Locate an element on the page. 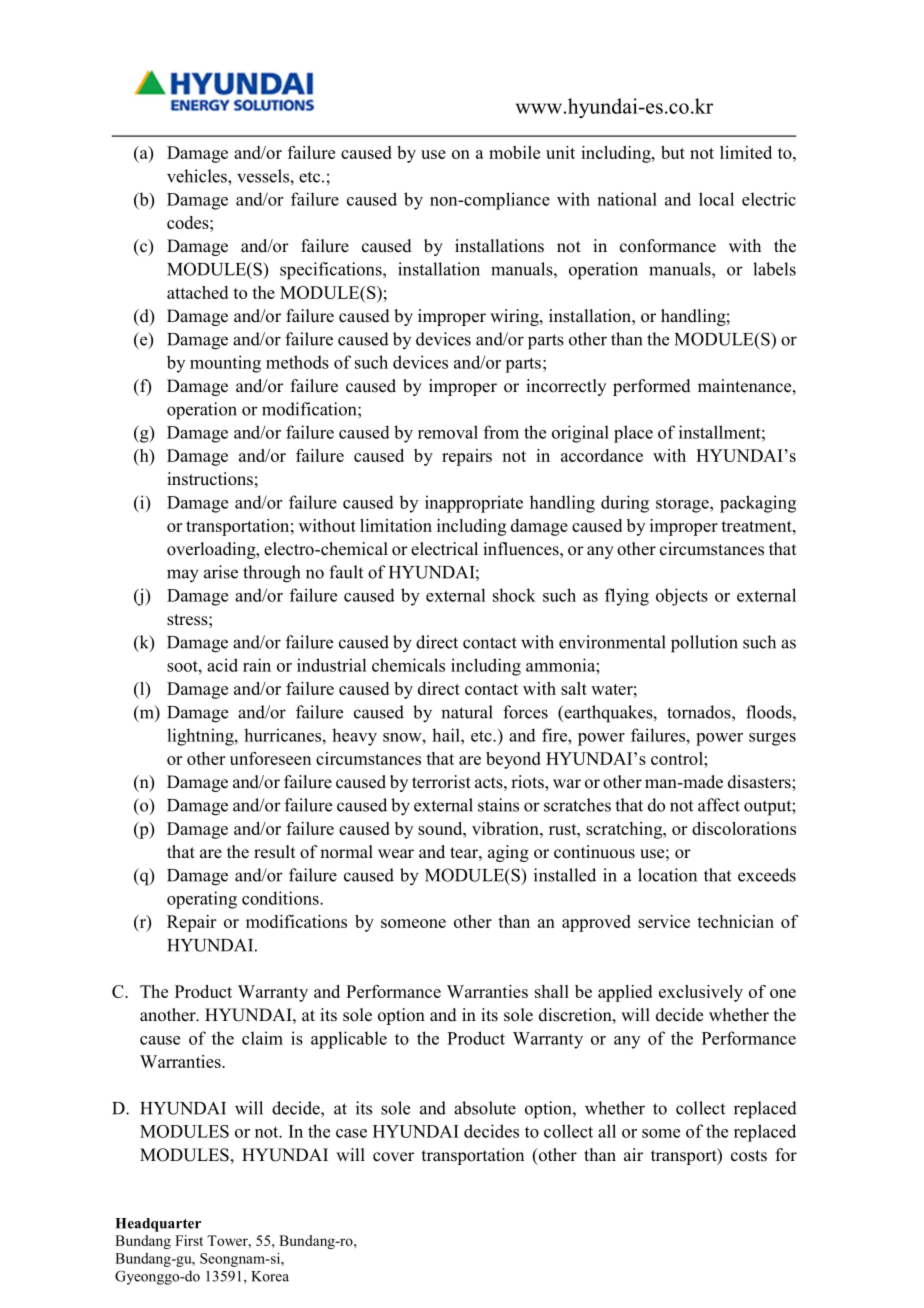  vessels is located at coordinates (264, 176).
